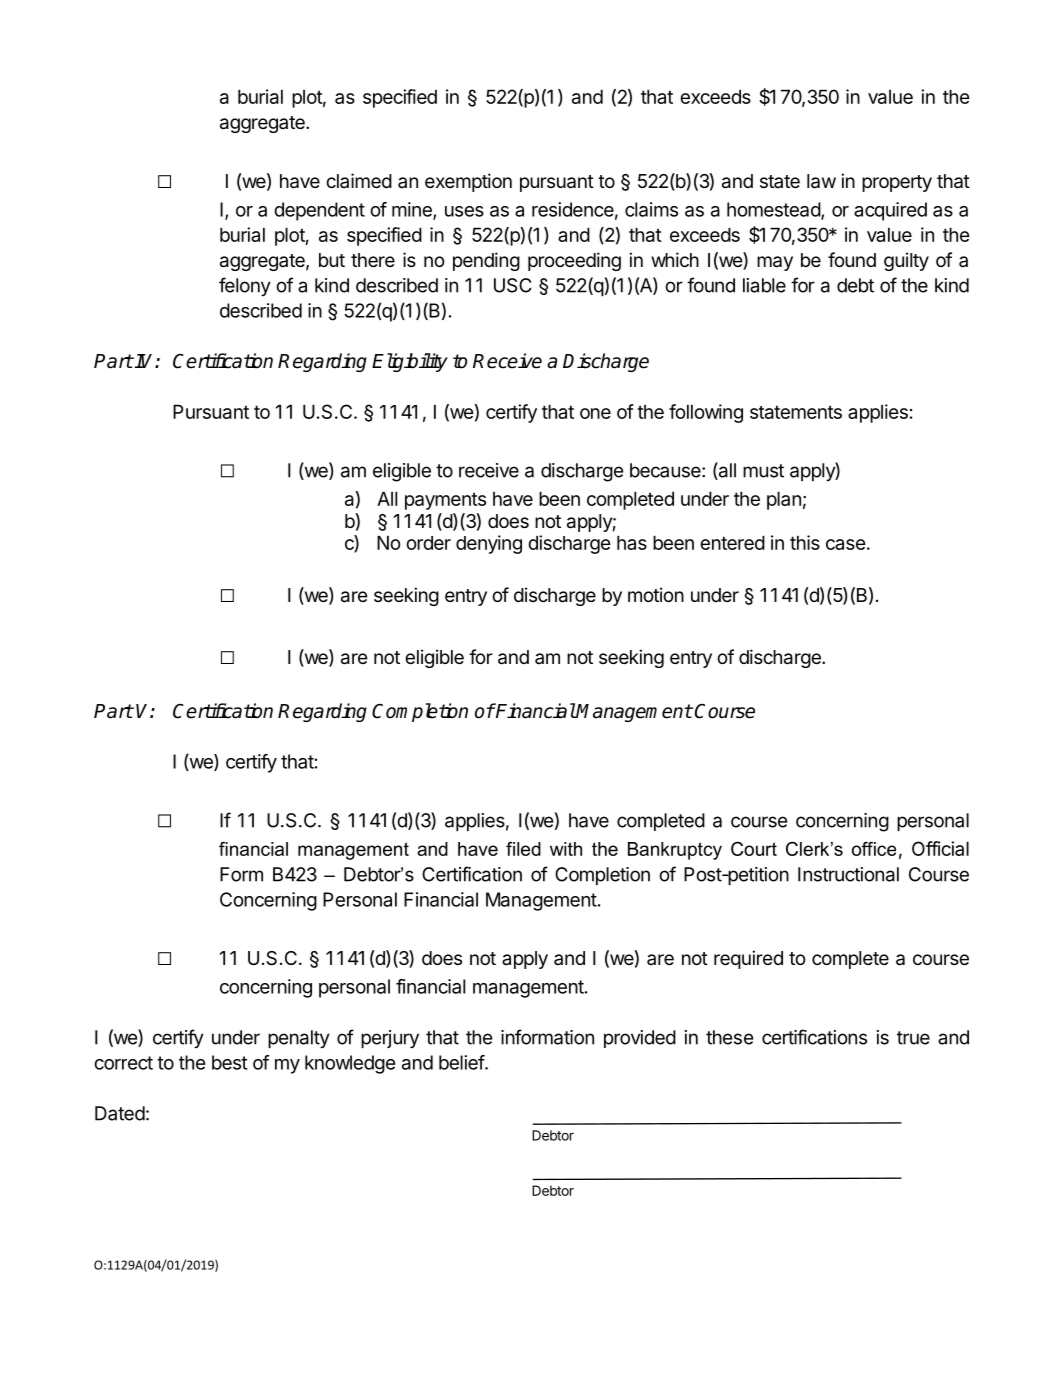 The width and height of the screenshot is (1063, 1376). I want to click on uses, so click(464, 211).
